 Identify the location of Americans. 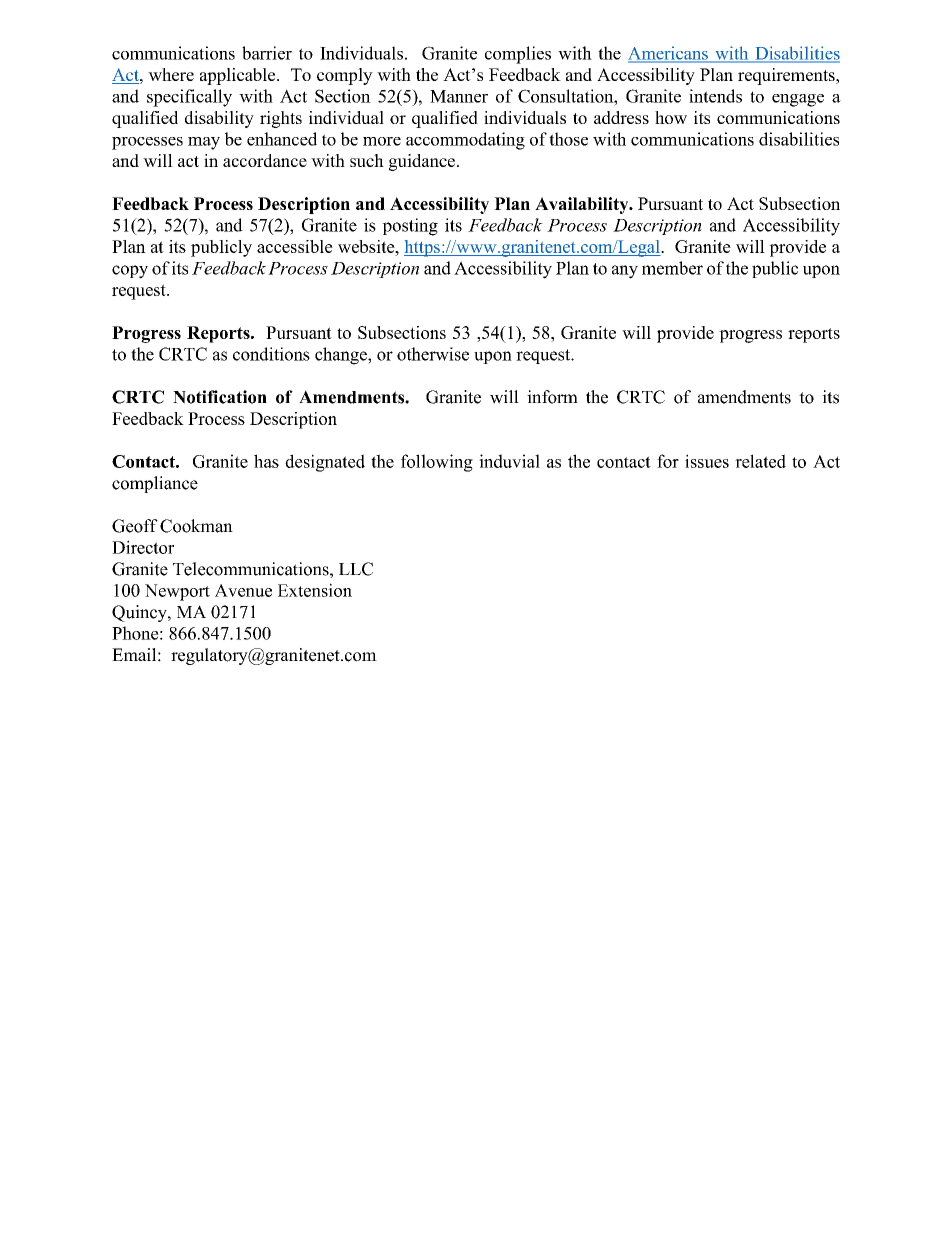
(669, 54).
